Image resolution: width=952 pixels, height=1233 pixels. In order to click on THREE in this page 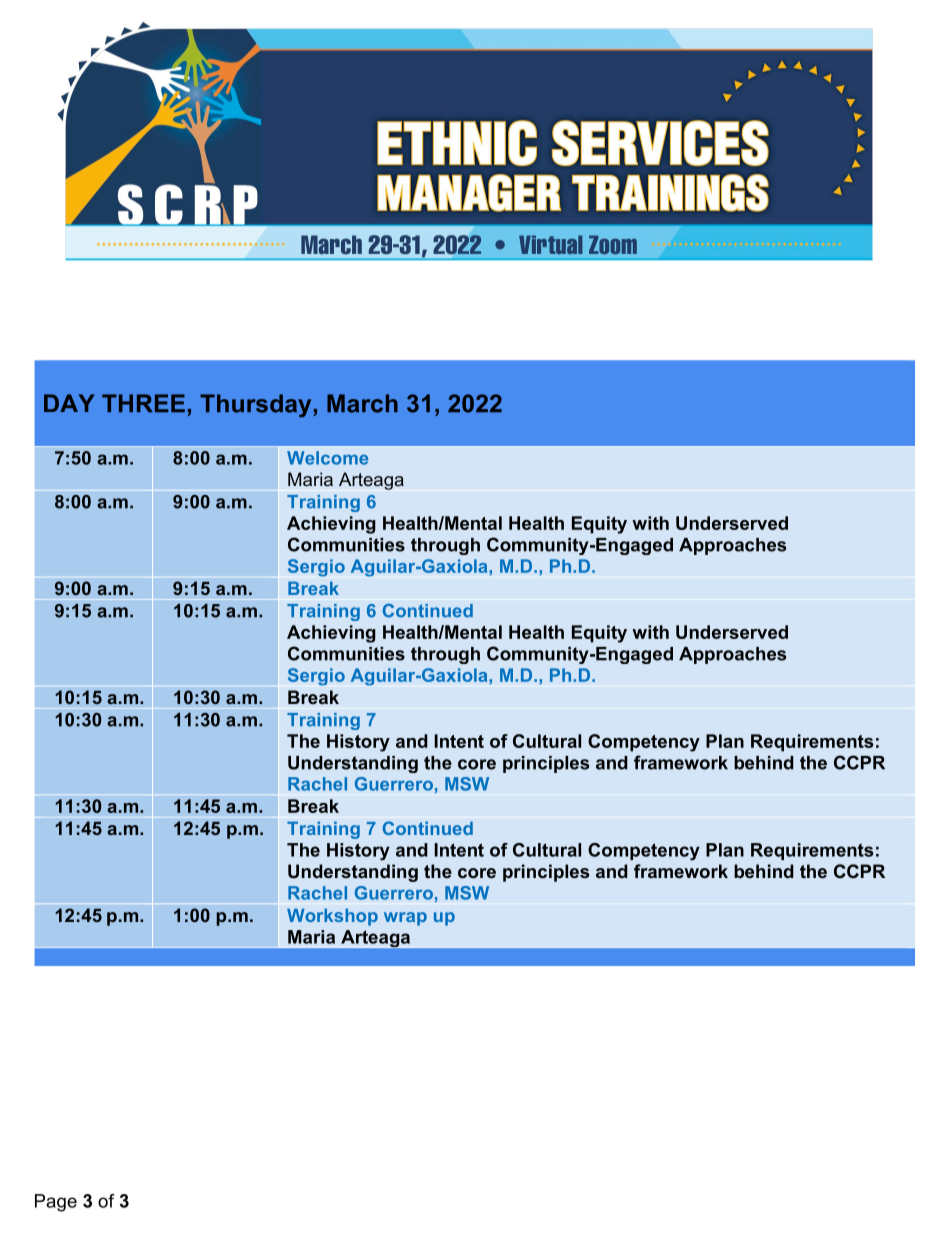, I will do `click(143, 403)`.
